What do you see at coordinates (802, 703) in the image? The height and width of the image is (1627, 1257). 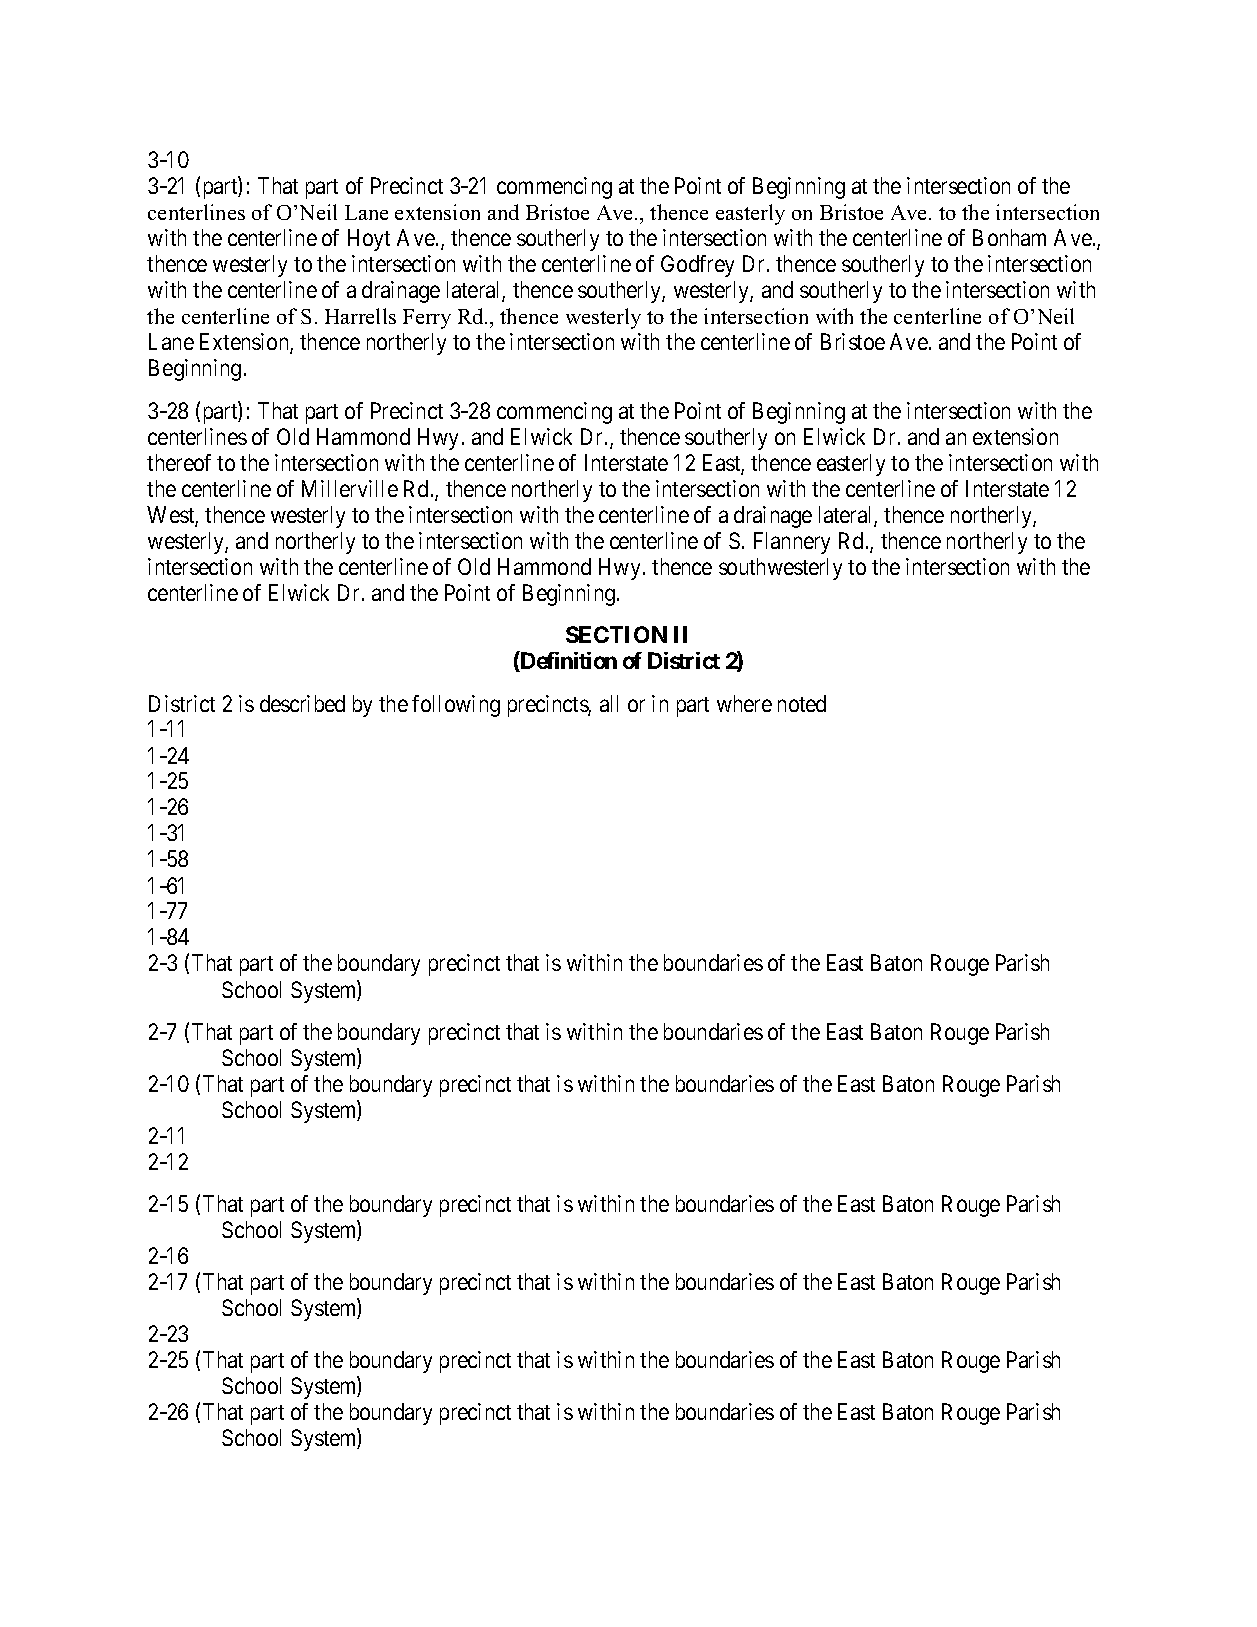 I see `noted` at bounding box center [802, 703].
